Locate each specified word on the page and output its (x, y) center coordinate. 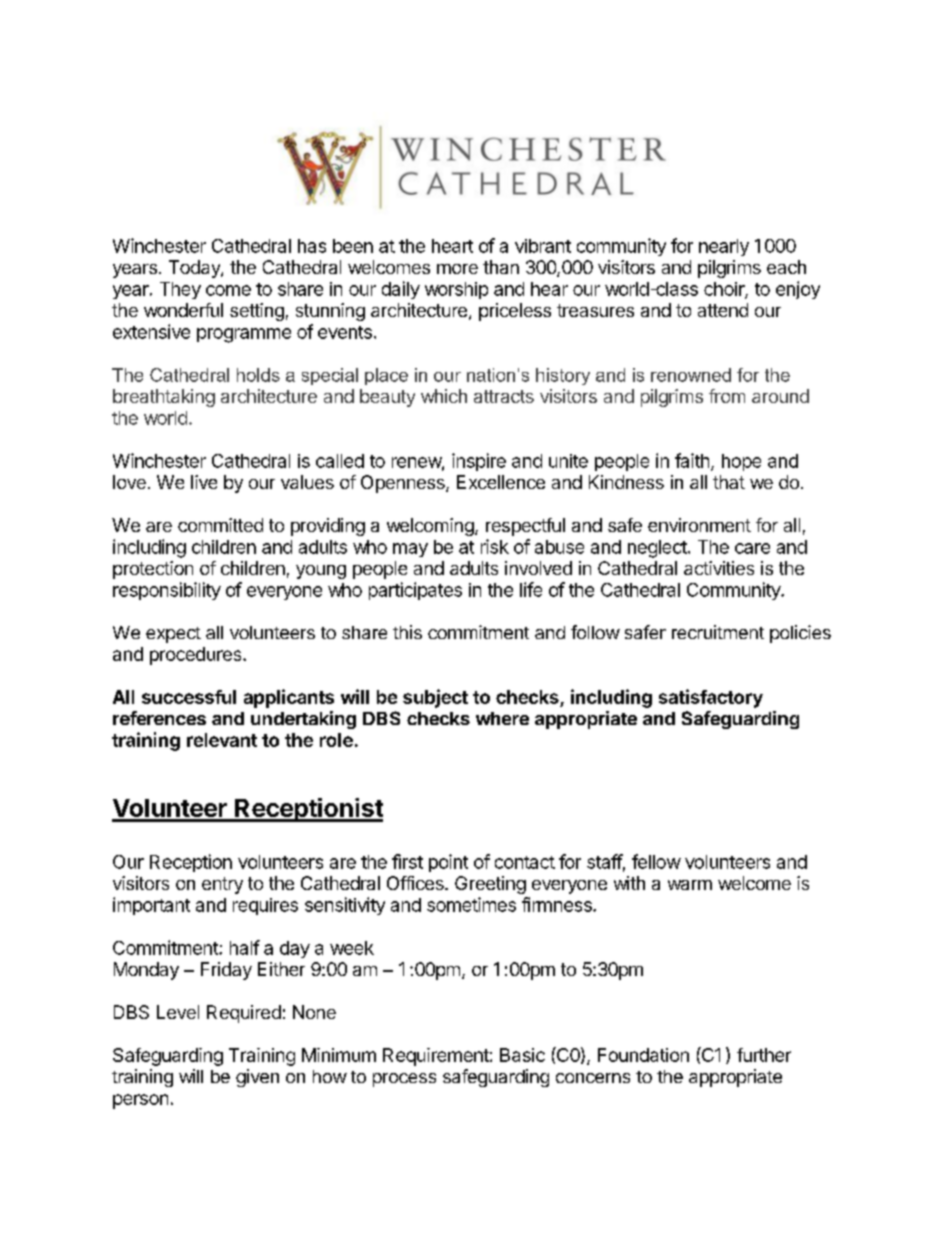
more (457, 269)
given (257, 1078)
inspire (479, 462)
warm (690, 885)
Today (195, 269)
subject (435, 698)
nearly (724, 247)
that (729, 482)
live (204, 482)
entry (222, 885)
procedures (197, 656)
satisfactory (711, 698)
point (448, 863)
